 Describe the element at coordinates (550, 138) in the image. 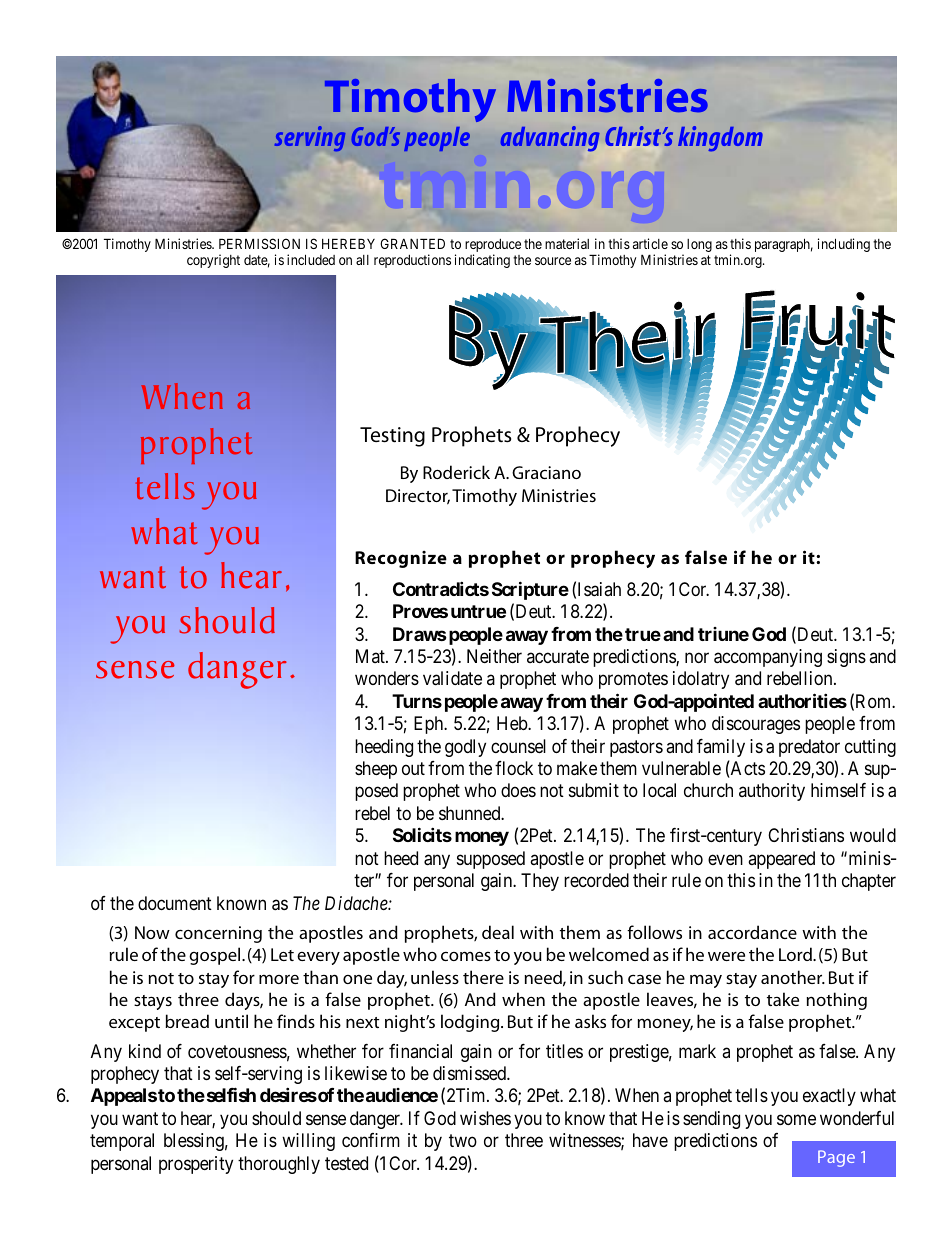

I see `advancing` at that location.
